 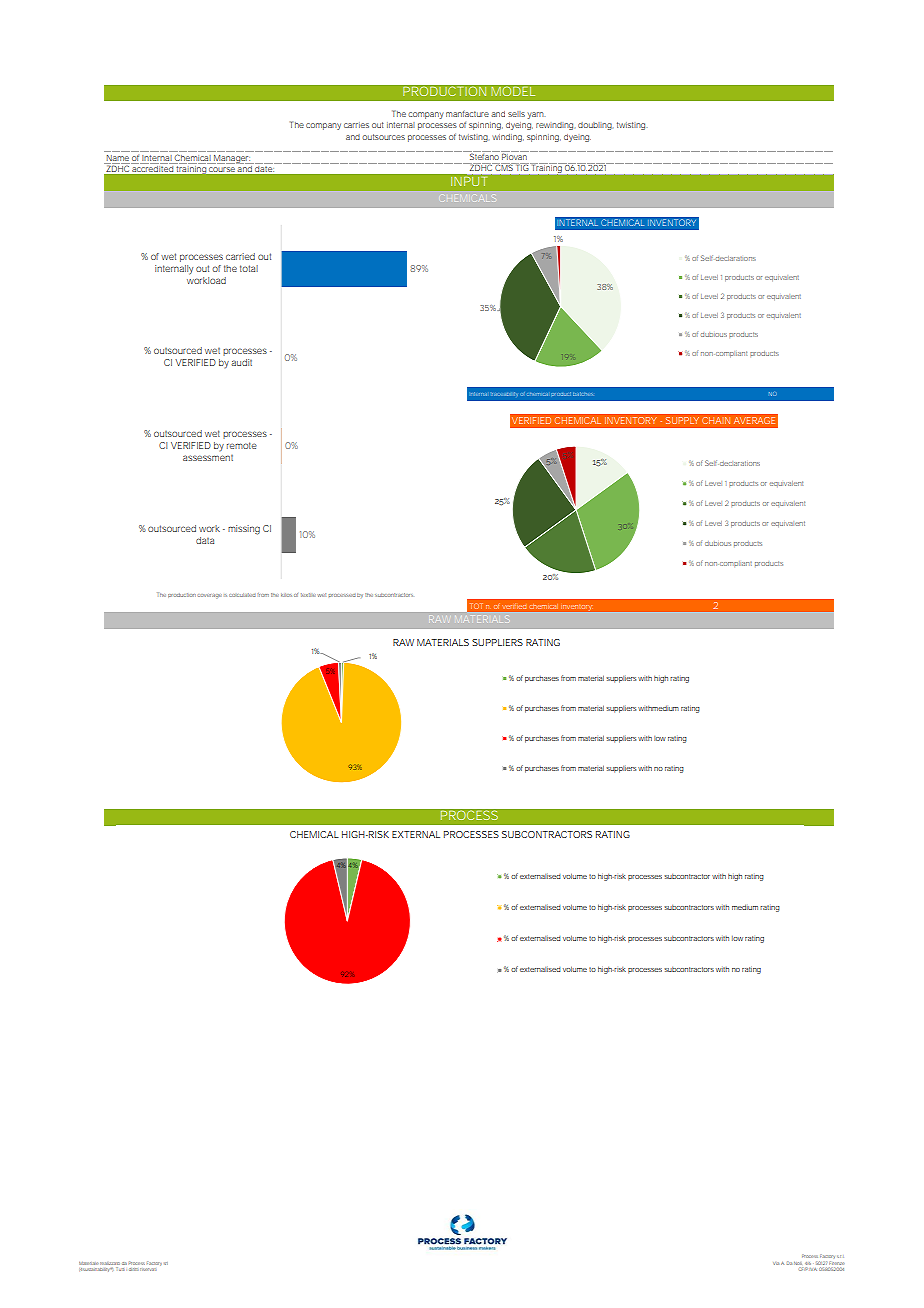 What do you see at coordinates (205, 540) in the screenshot?
I see `data` at bounding box center [205, 540].
